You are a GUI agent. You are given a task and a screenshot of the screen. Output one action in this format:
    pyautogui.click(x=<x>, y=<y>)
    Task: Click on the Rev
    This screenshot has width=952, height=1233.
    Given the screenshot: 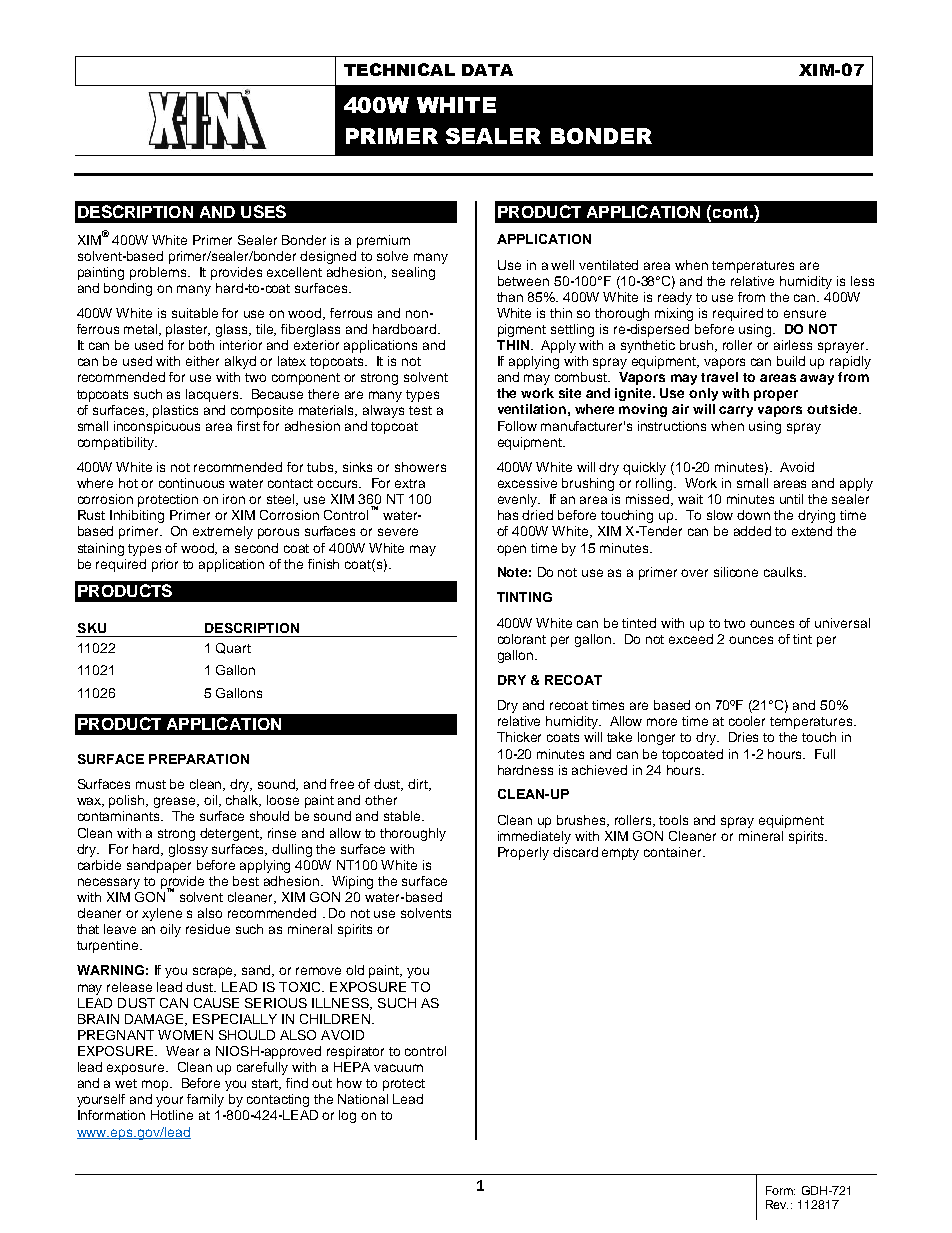 What is the action you would take?
    pyautogui.click(x=777, y=1204)
